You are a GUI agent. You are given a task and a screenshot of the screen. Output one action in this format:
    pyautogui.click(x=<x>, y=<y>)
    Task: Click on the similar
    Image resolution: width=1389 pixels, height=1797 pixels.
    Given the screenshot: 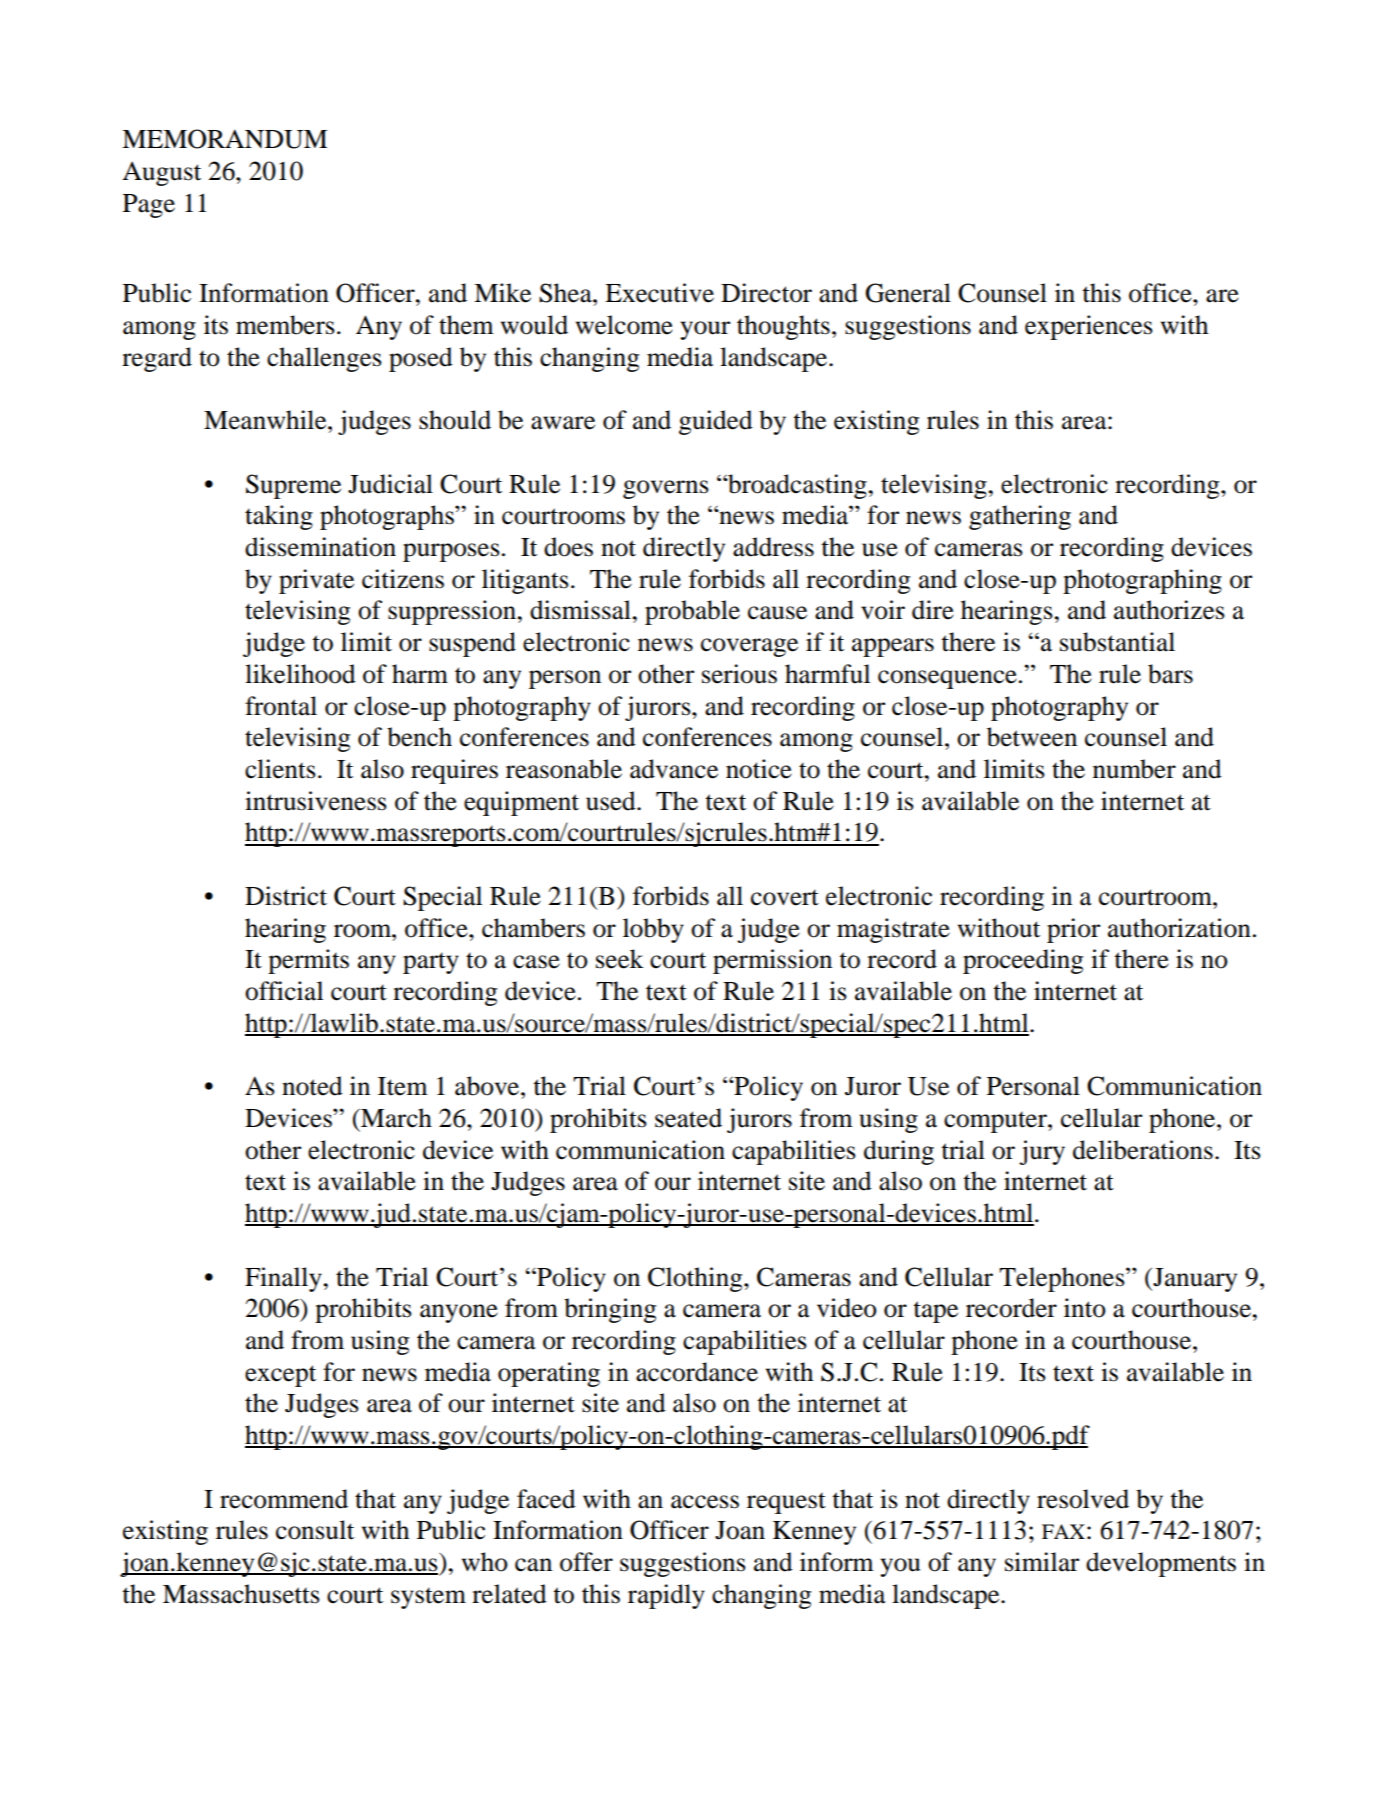 What is the action you would take?
    pyautogui.click(x=1042, y=1562)
